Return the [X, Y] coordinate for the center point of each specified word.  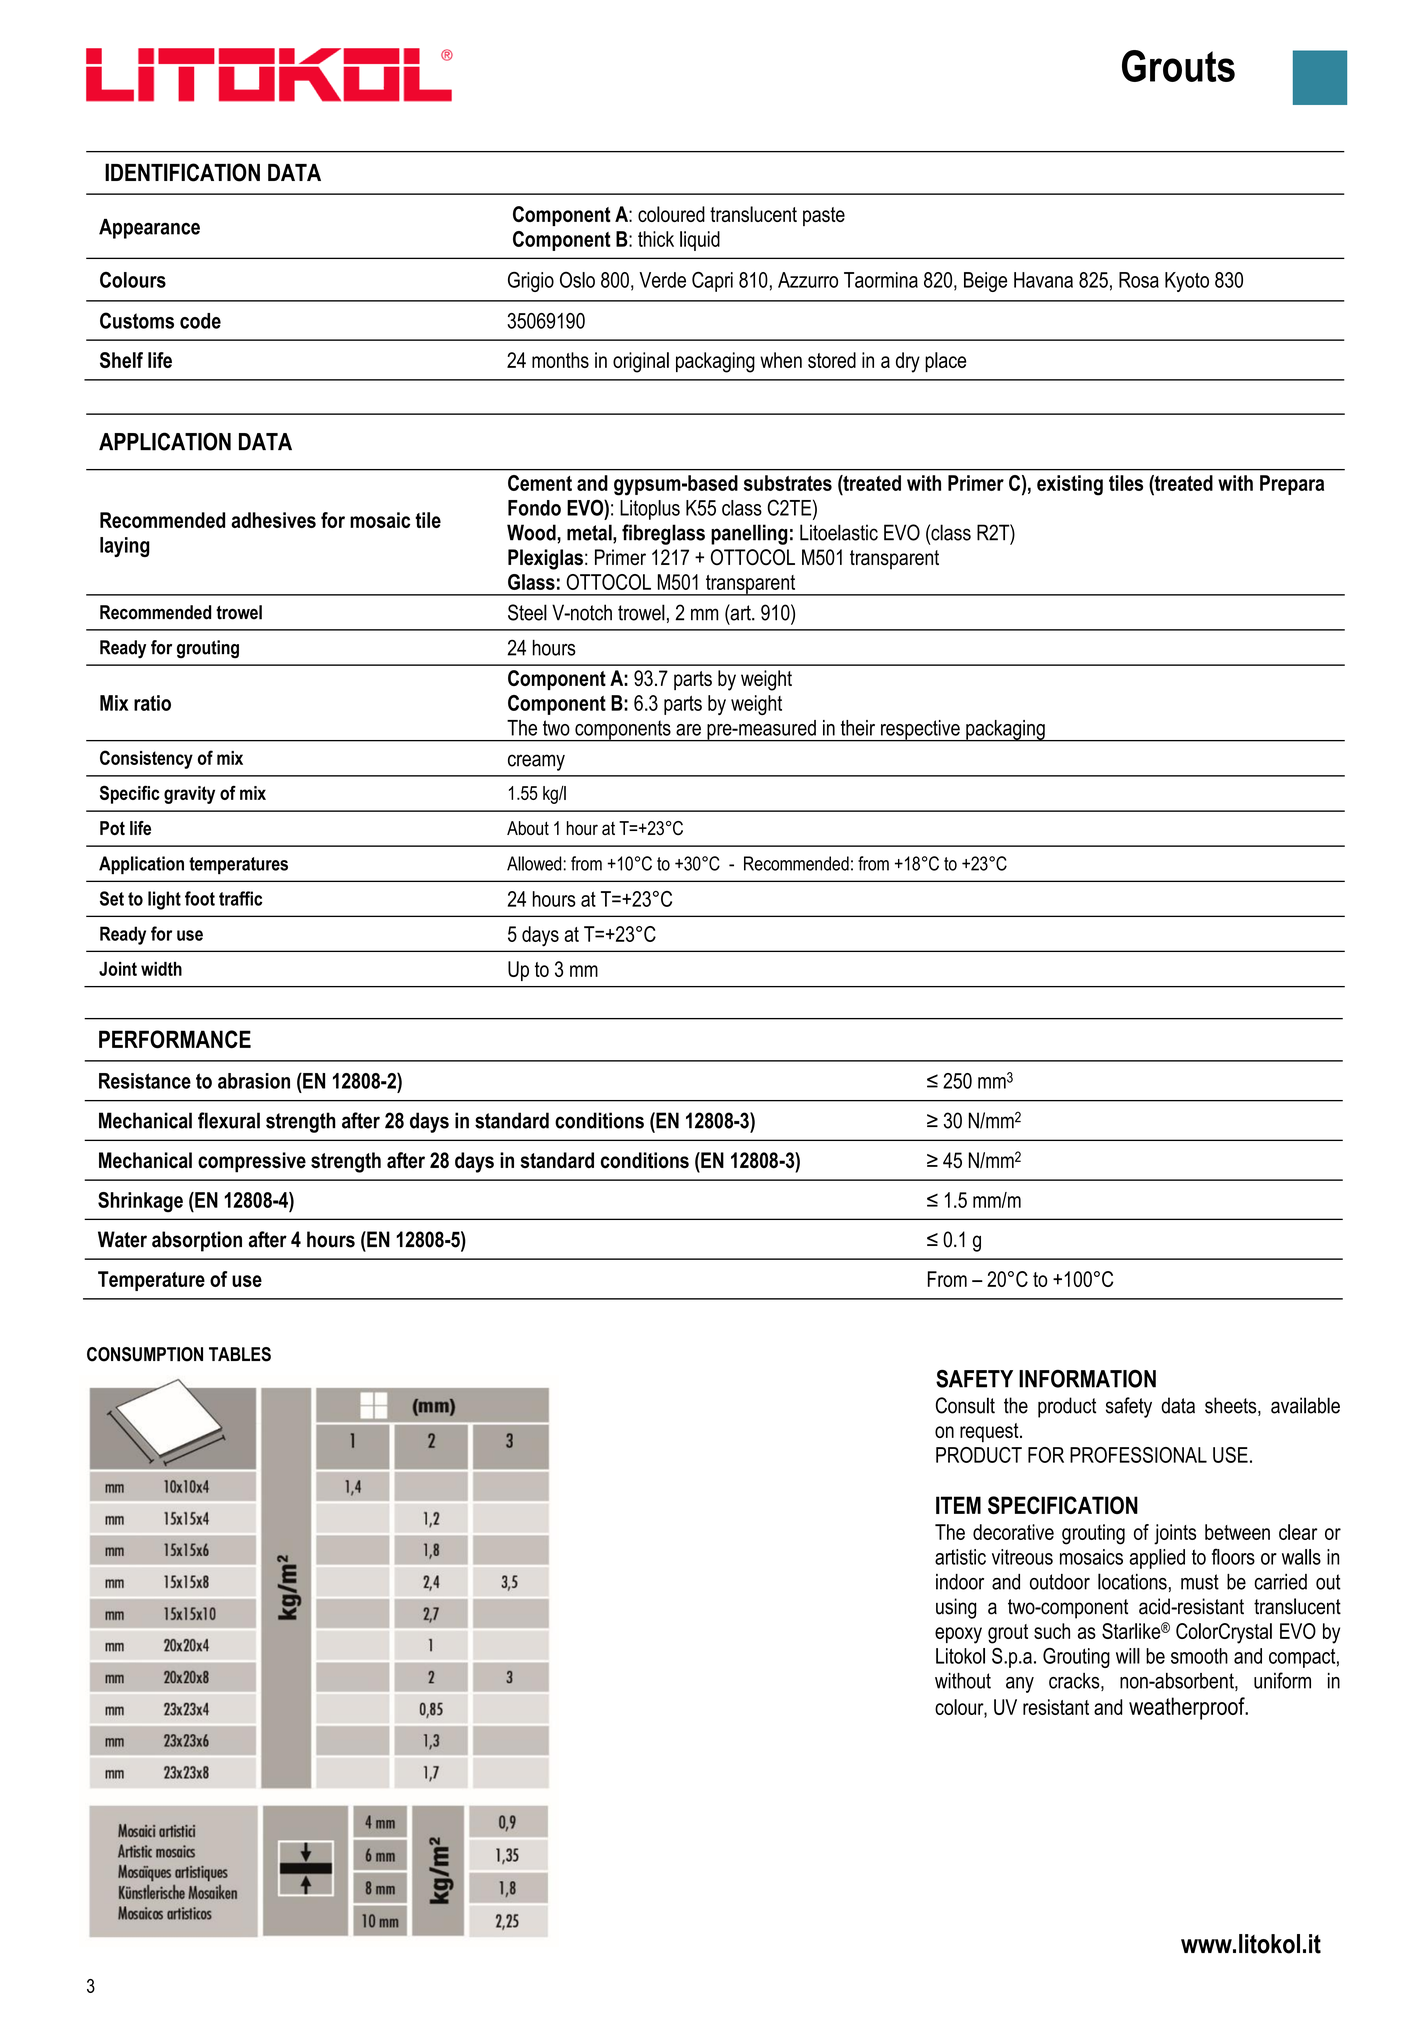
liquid [700, 241]
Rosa [1139, 280]
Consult [965, 1405]
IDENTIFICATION [182, 172]
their [858, 728]
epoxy [958, 1635]
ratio [152, 703]
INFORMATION [1087, 1378]
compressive [252, 1162]
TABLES [240, 1354]
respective [920, 731]
